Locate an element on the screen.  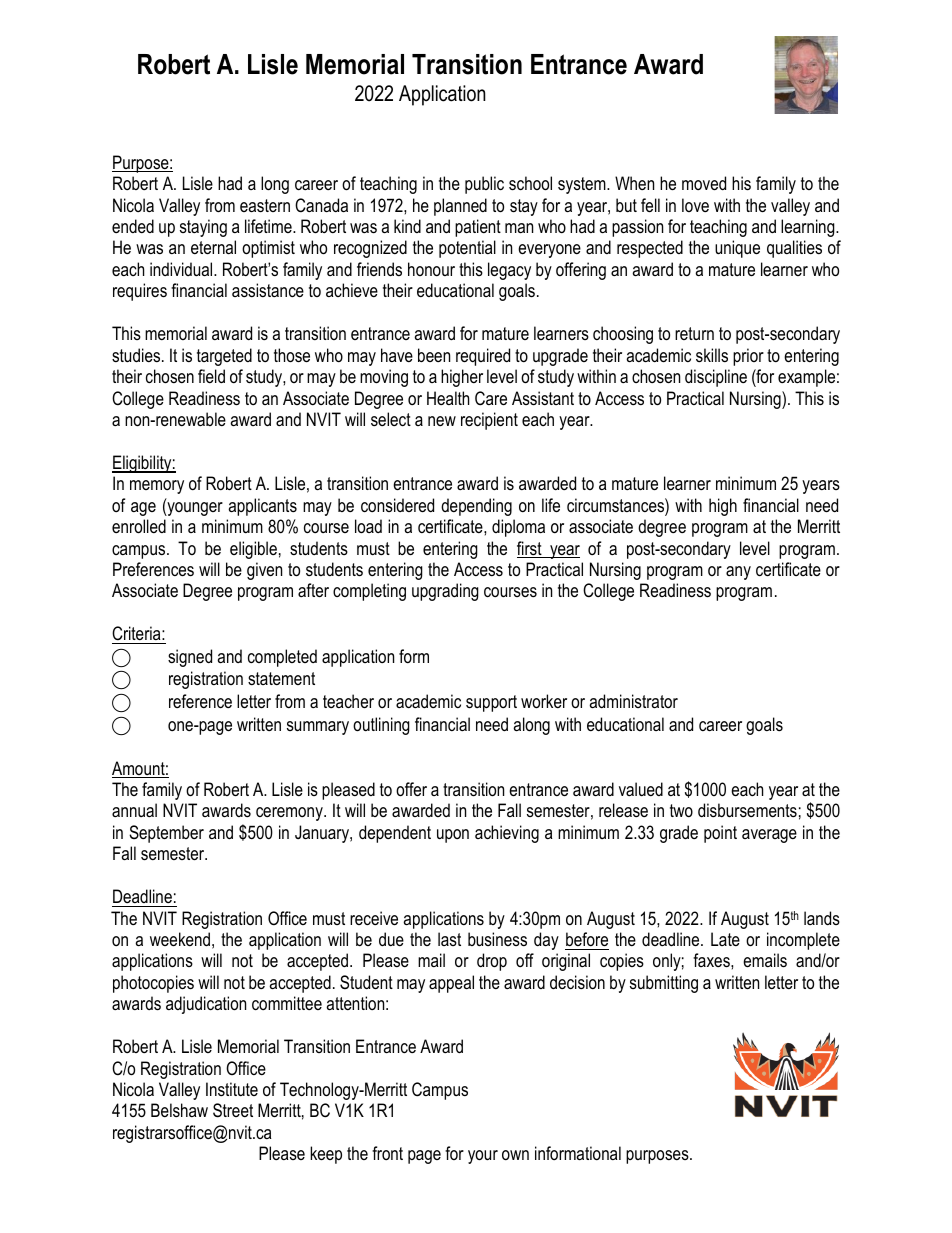
submitting is located at coordinates (664, 984).
